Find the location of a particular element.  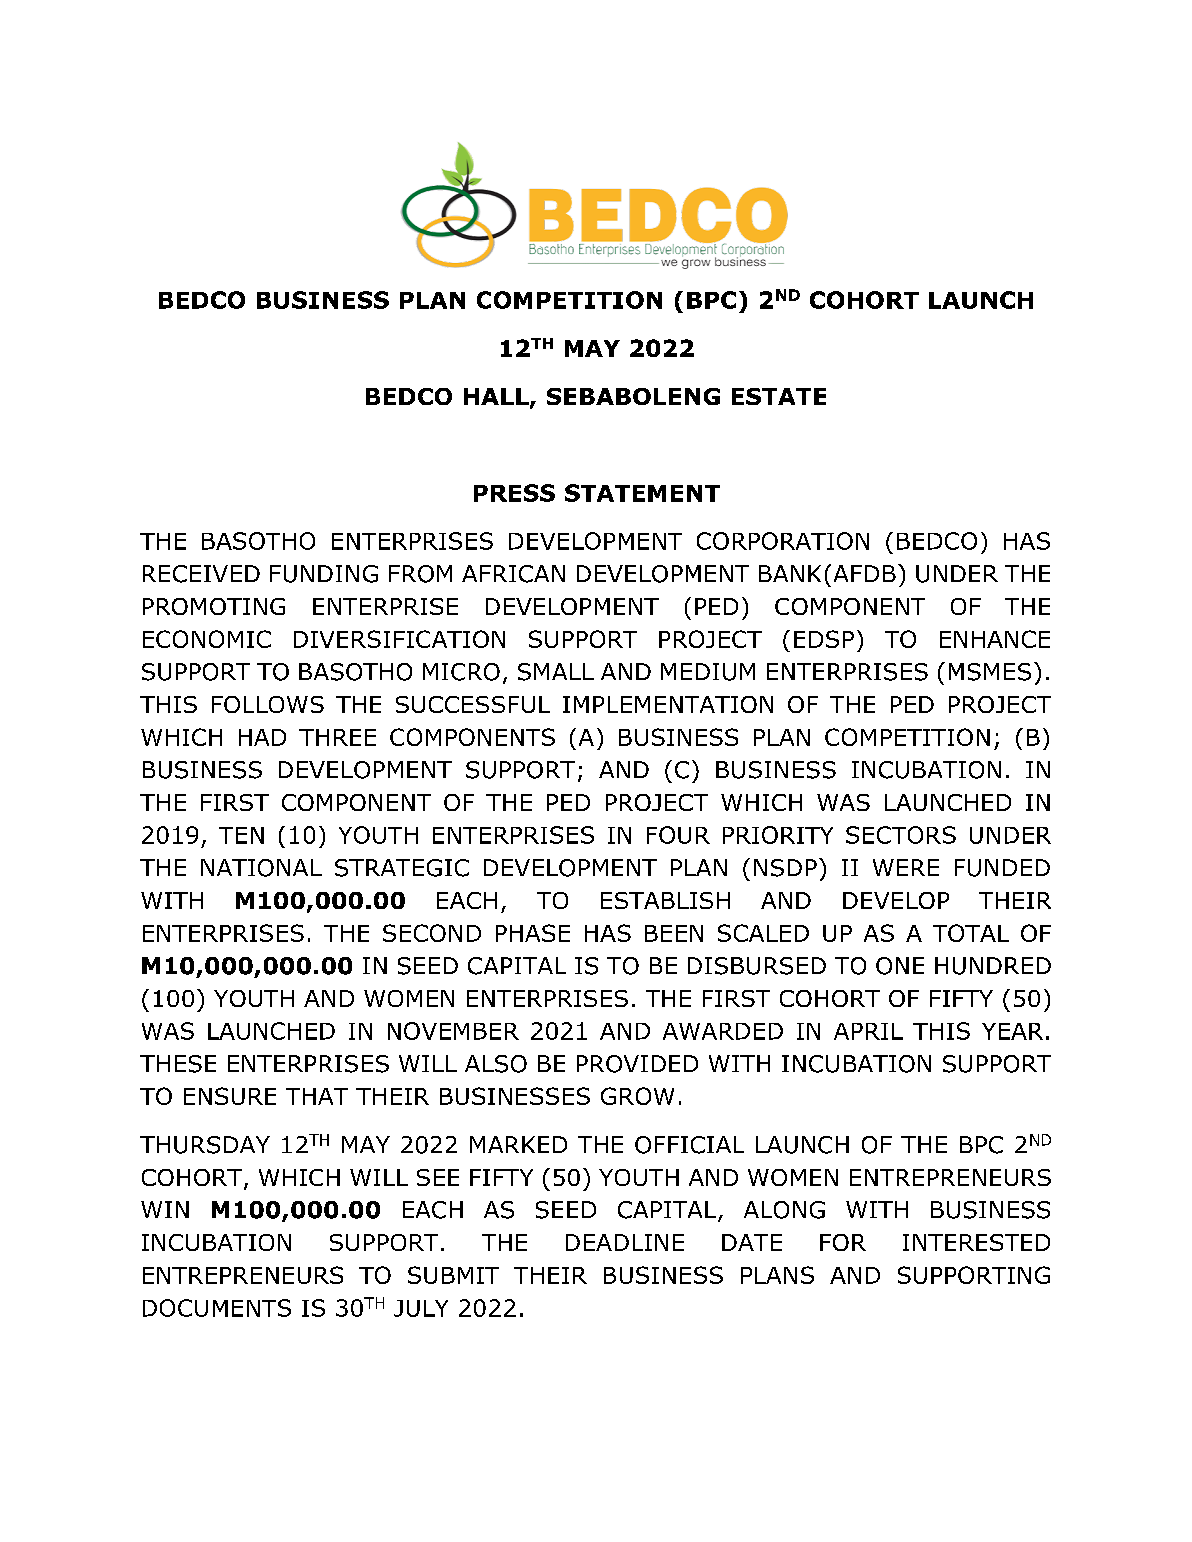

APRIL is located at coordinates (868, 1031).
